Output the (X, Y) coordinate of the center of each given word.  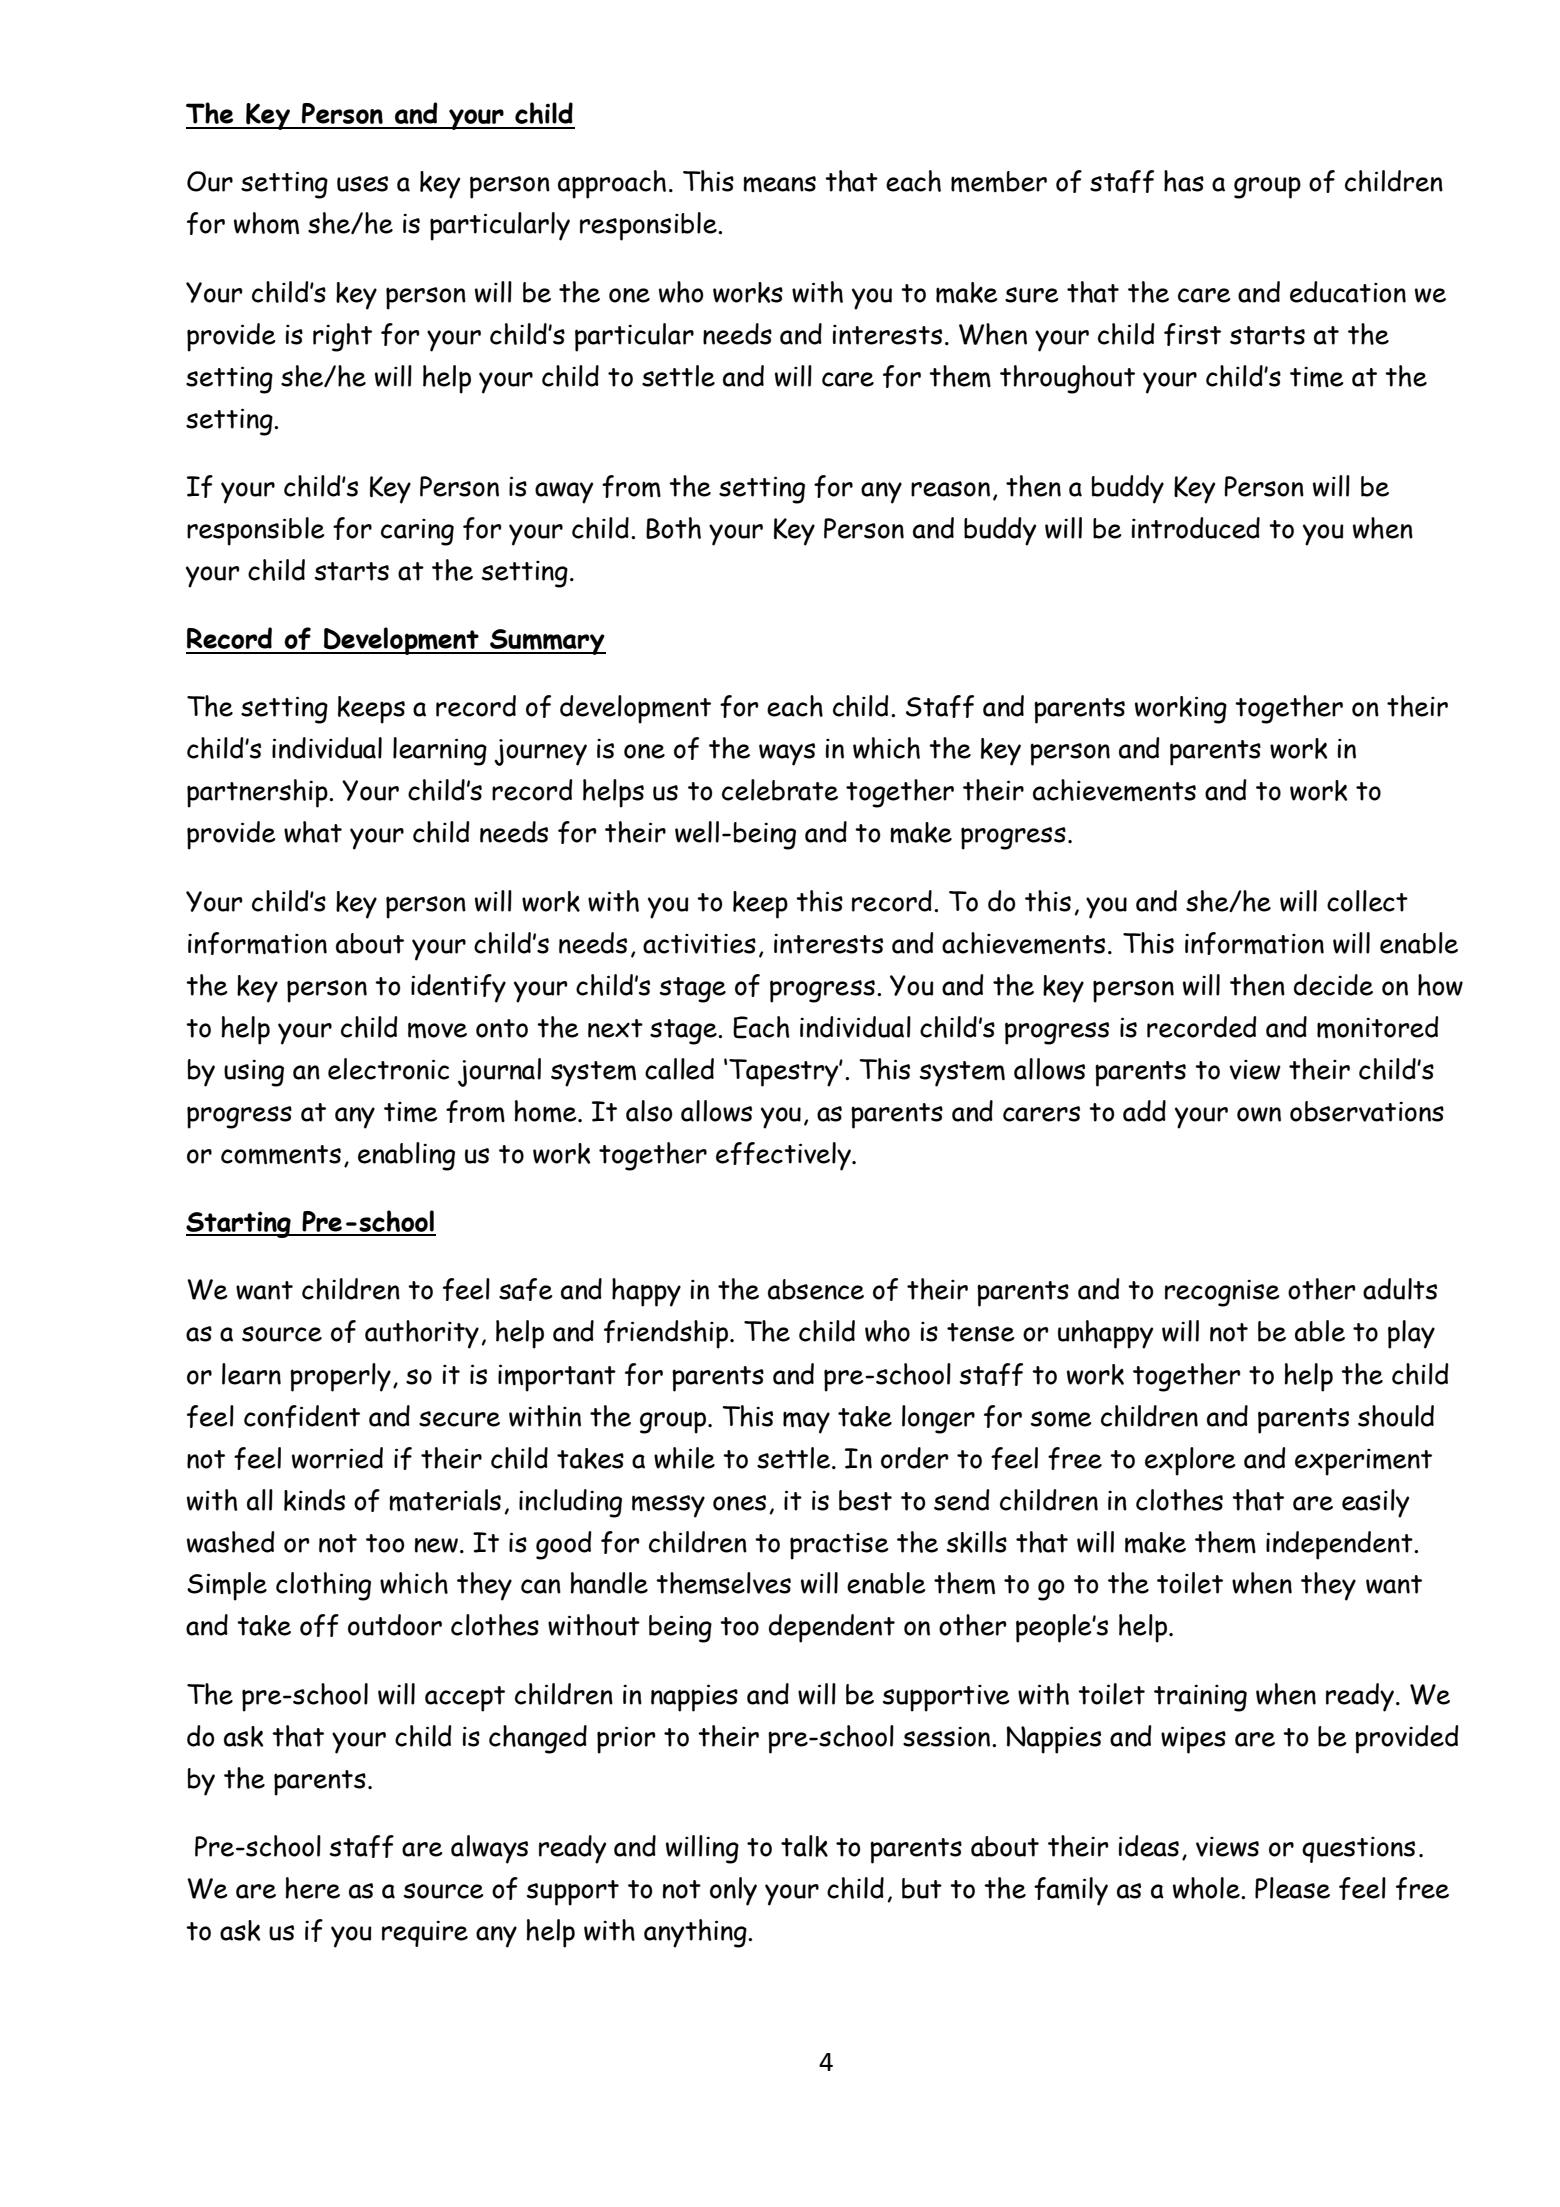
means (779, 184)
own (1259, 1114)
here (313, 1888)
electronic (388, 1069)
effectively (784, 1156)
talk (804, 1846)
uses (362, 184)
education (1348, 292)
